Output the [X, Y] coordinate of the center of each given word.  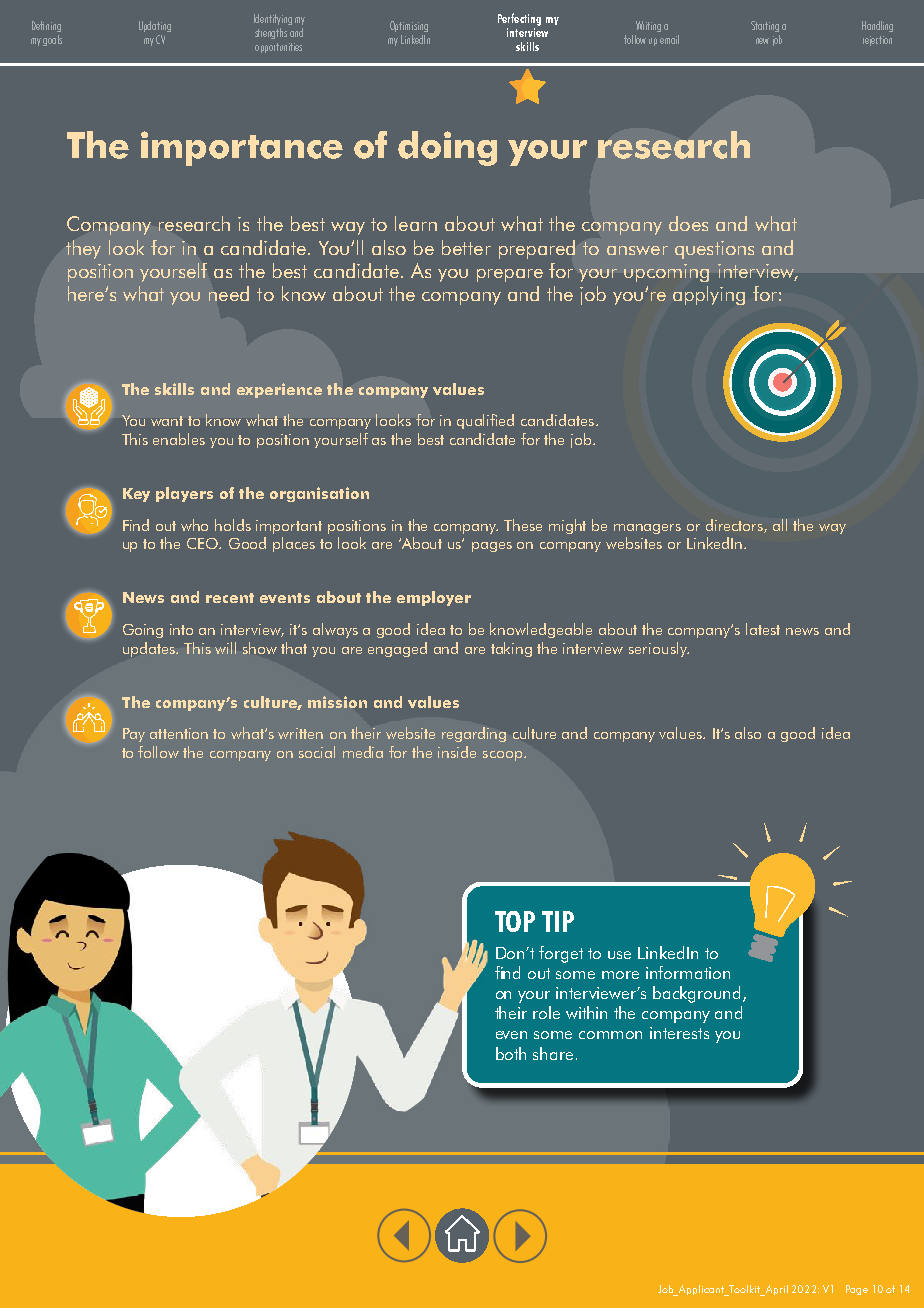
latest [763, 629]
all [780, 525]
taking [511, 649]
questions [714, 250]
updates [150, 649]
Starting [765, 26]
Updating [155, 26]
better [466, 247]
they [83, 249]
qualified [485, 421]
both [511, 1053]
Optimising [409, 26]
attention [179, 733]
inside [457, 752]
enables [179, 439]
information [688, 972]
